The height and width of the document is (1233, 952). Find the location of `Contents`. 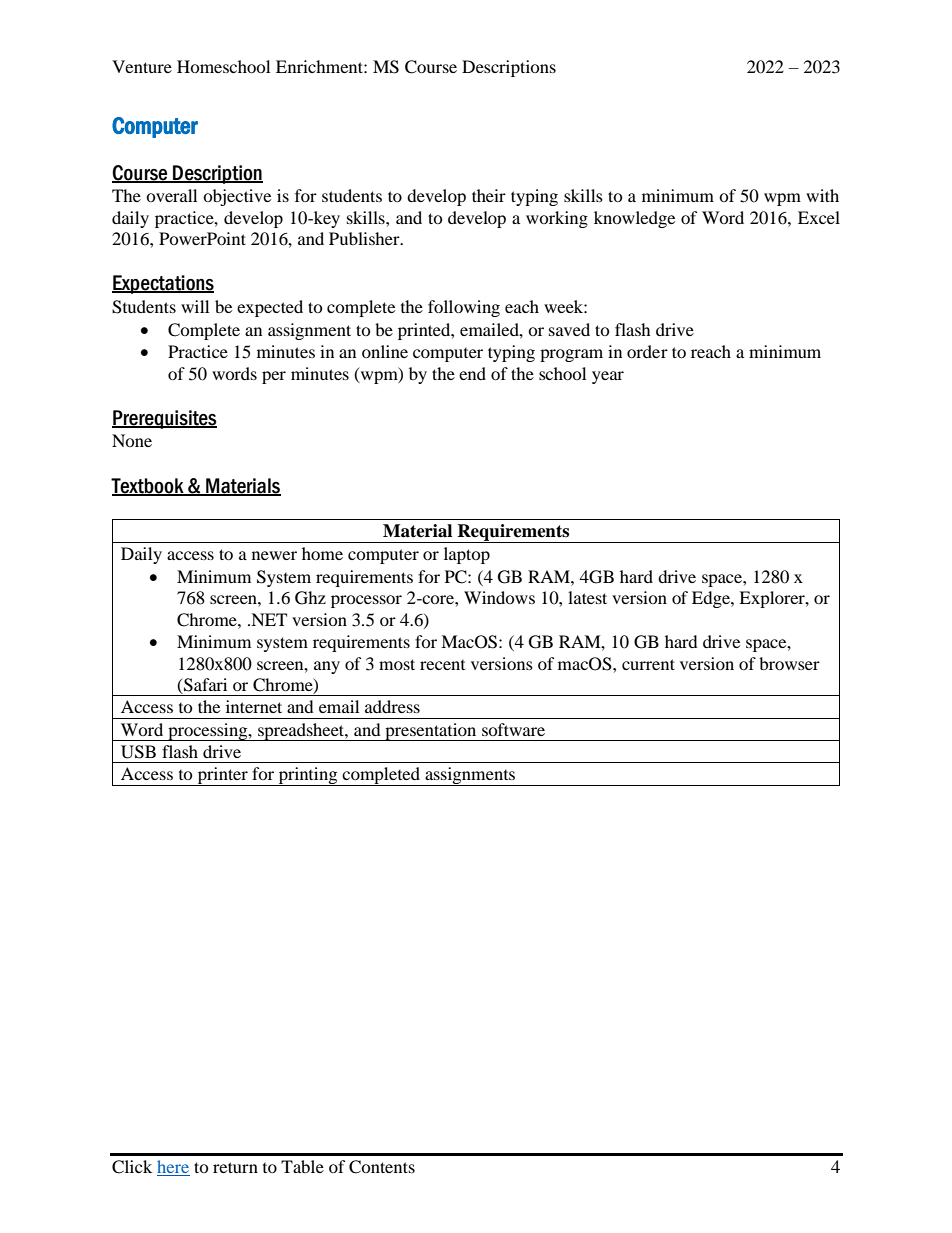

Contents is located at coordinates (382, 1167).
